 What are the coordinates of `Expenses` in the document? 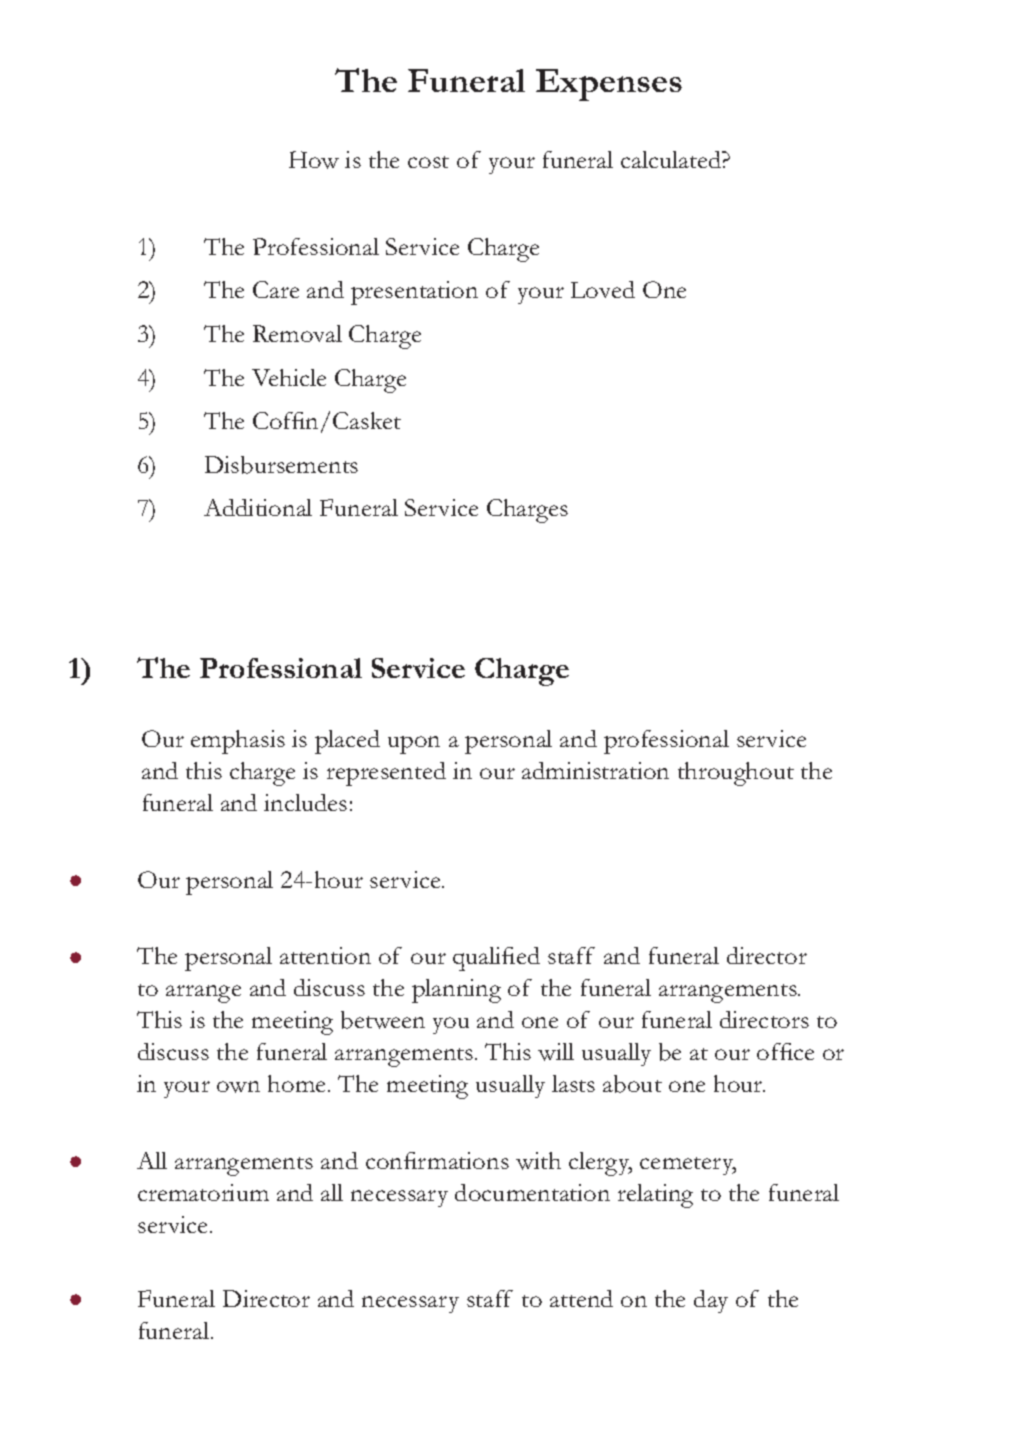 It's located at (609, 85).
